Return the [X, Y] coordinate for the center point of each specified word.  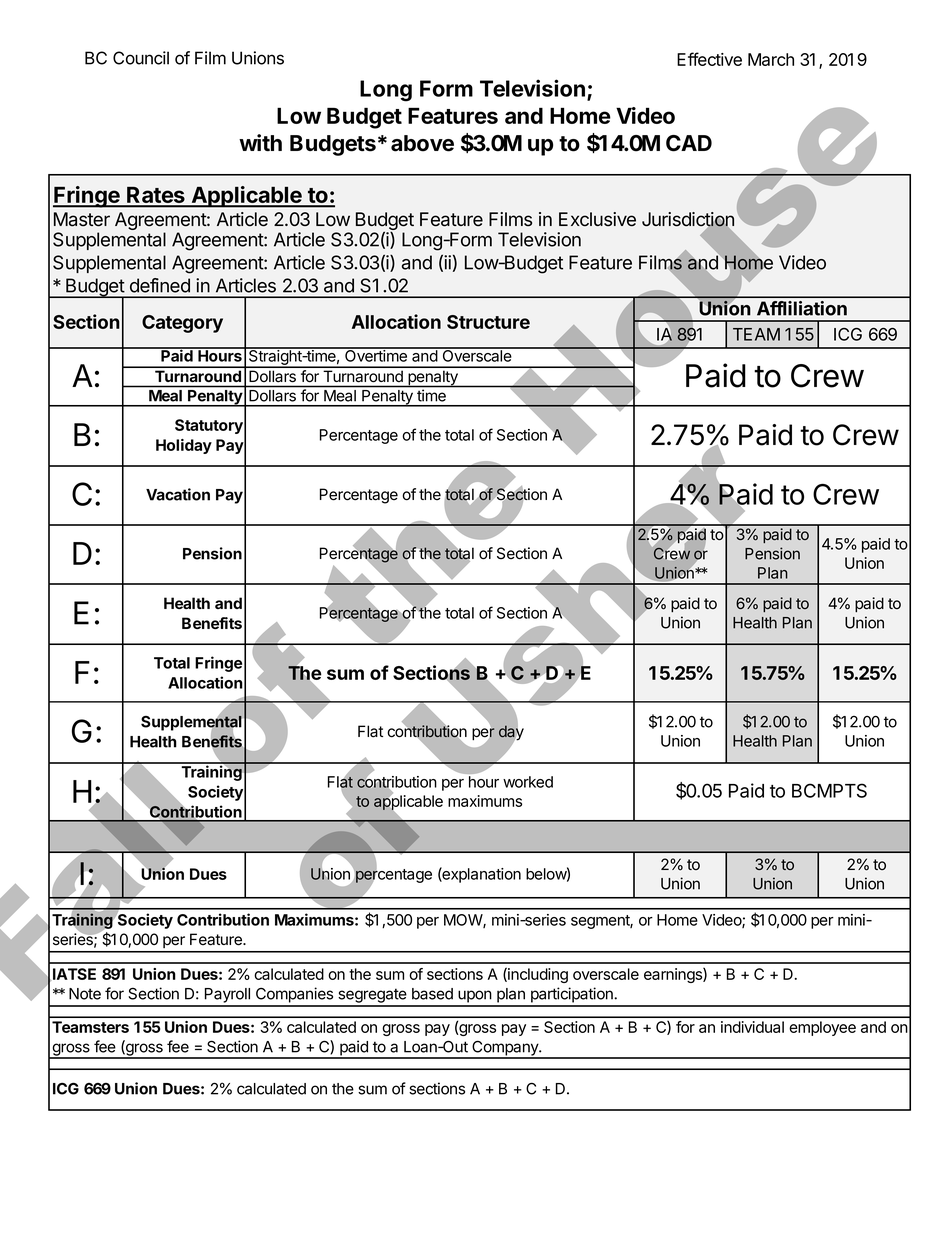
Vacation [178, 494]
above [422, 143]
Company [505, 1049]
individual [752, 1027]
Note [85, 994]
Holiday [184, 446]
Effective [709, 59]
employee [822, 1028]
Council [141, 58]
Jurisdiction [688, 220]
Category [182, 324]
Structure [488, 322]
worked [528, 782]
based [432, 994]
